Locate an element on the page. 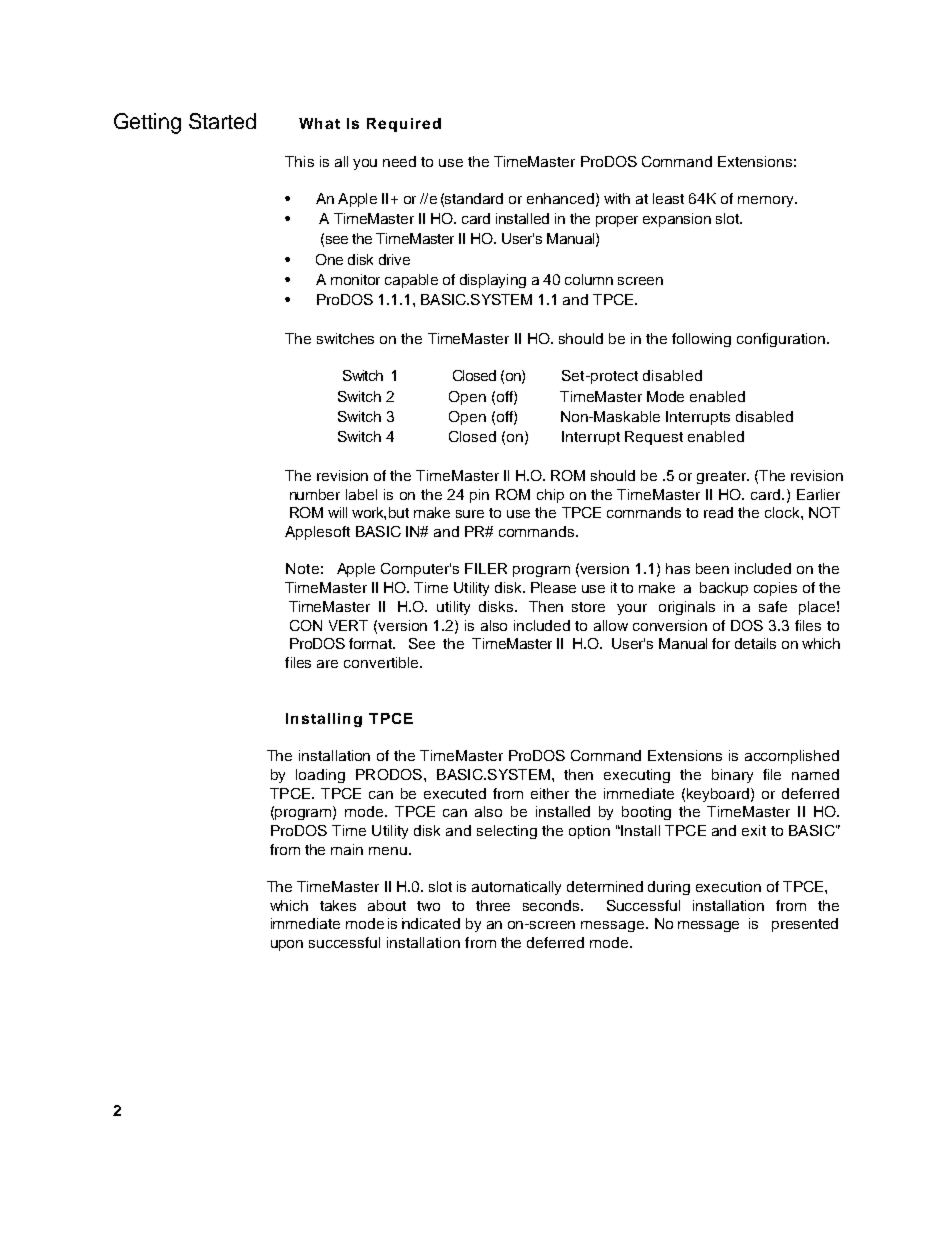 The image size is (952, 1233). memory is located at coordinates (767, 201).
